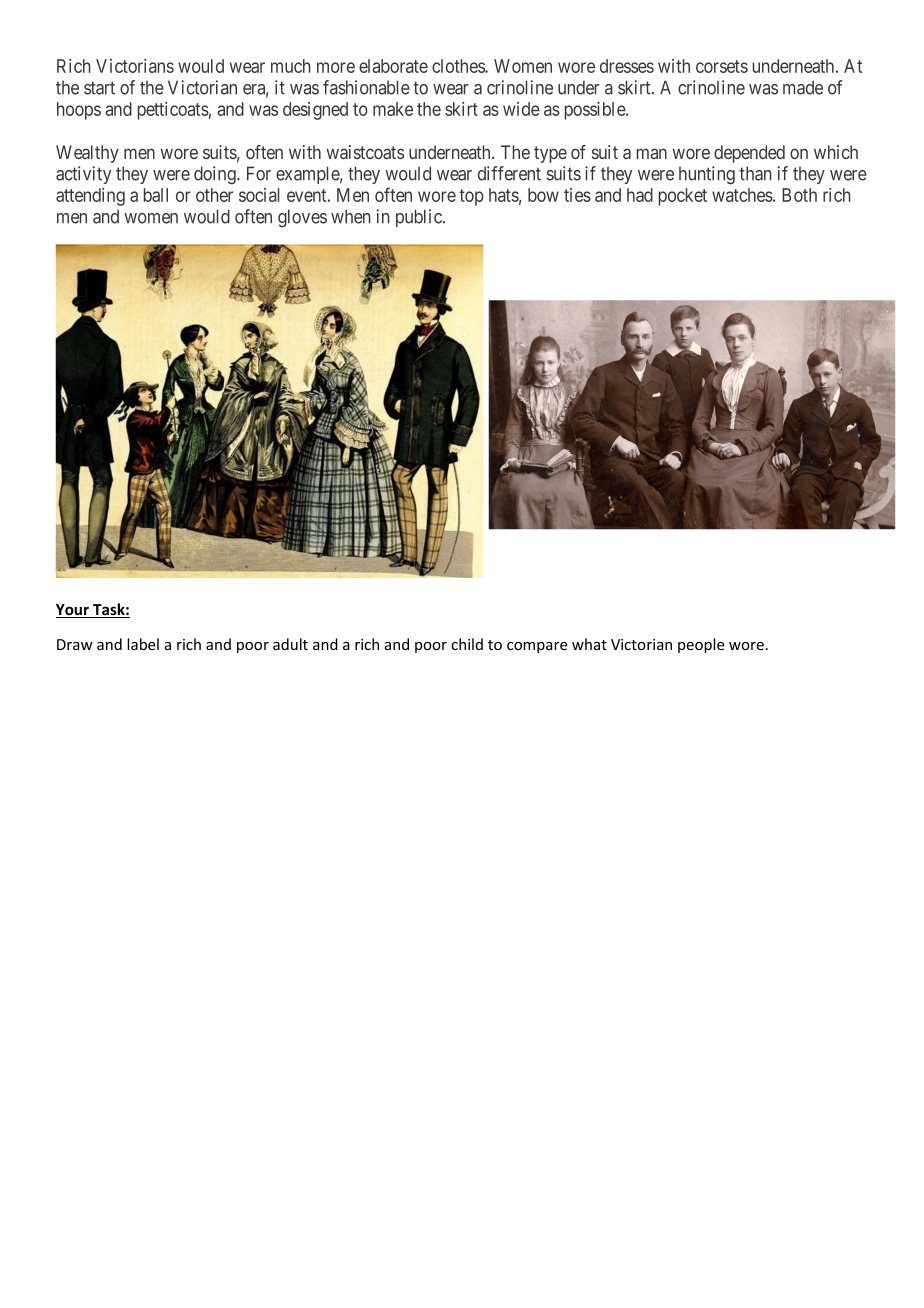 The image size is (924, 1308). What do you see at coordinates (537, 647) in the page?
I see `compare` at bounding box center [537, 647].
